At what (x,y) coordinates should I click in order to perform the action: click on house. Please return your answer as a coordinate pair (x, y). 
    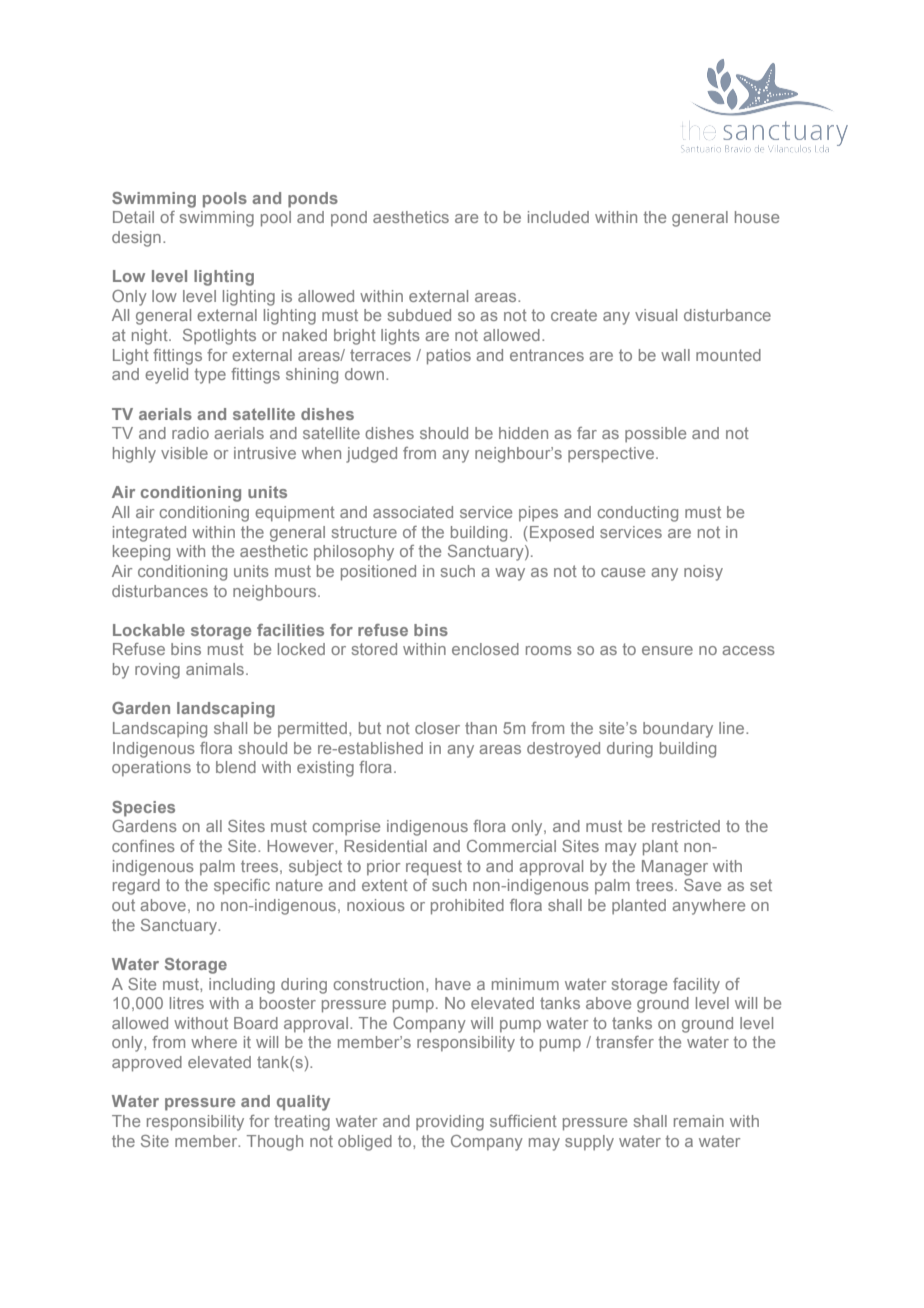
    Looking at the image, I should click on (757, 217).
